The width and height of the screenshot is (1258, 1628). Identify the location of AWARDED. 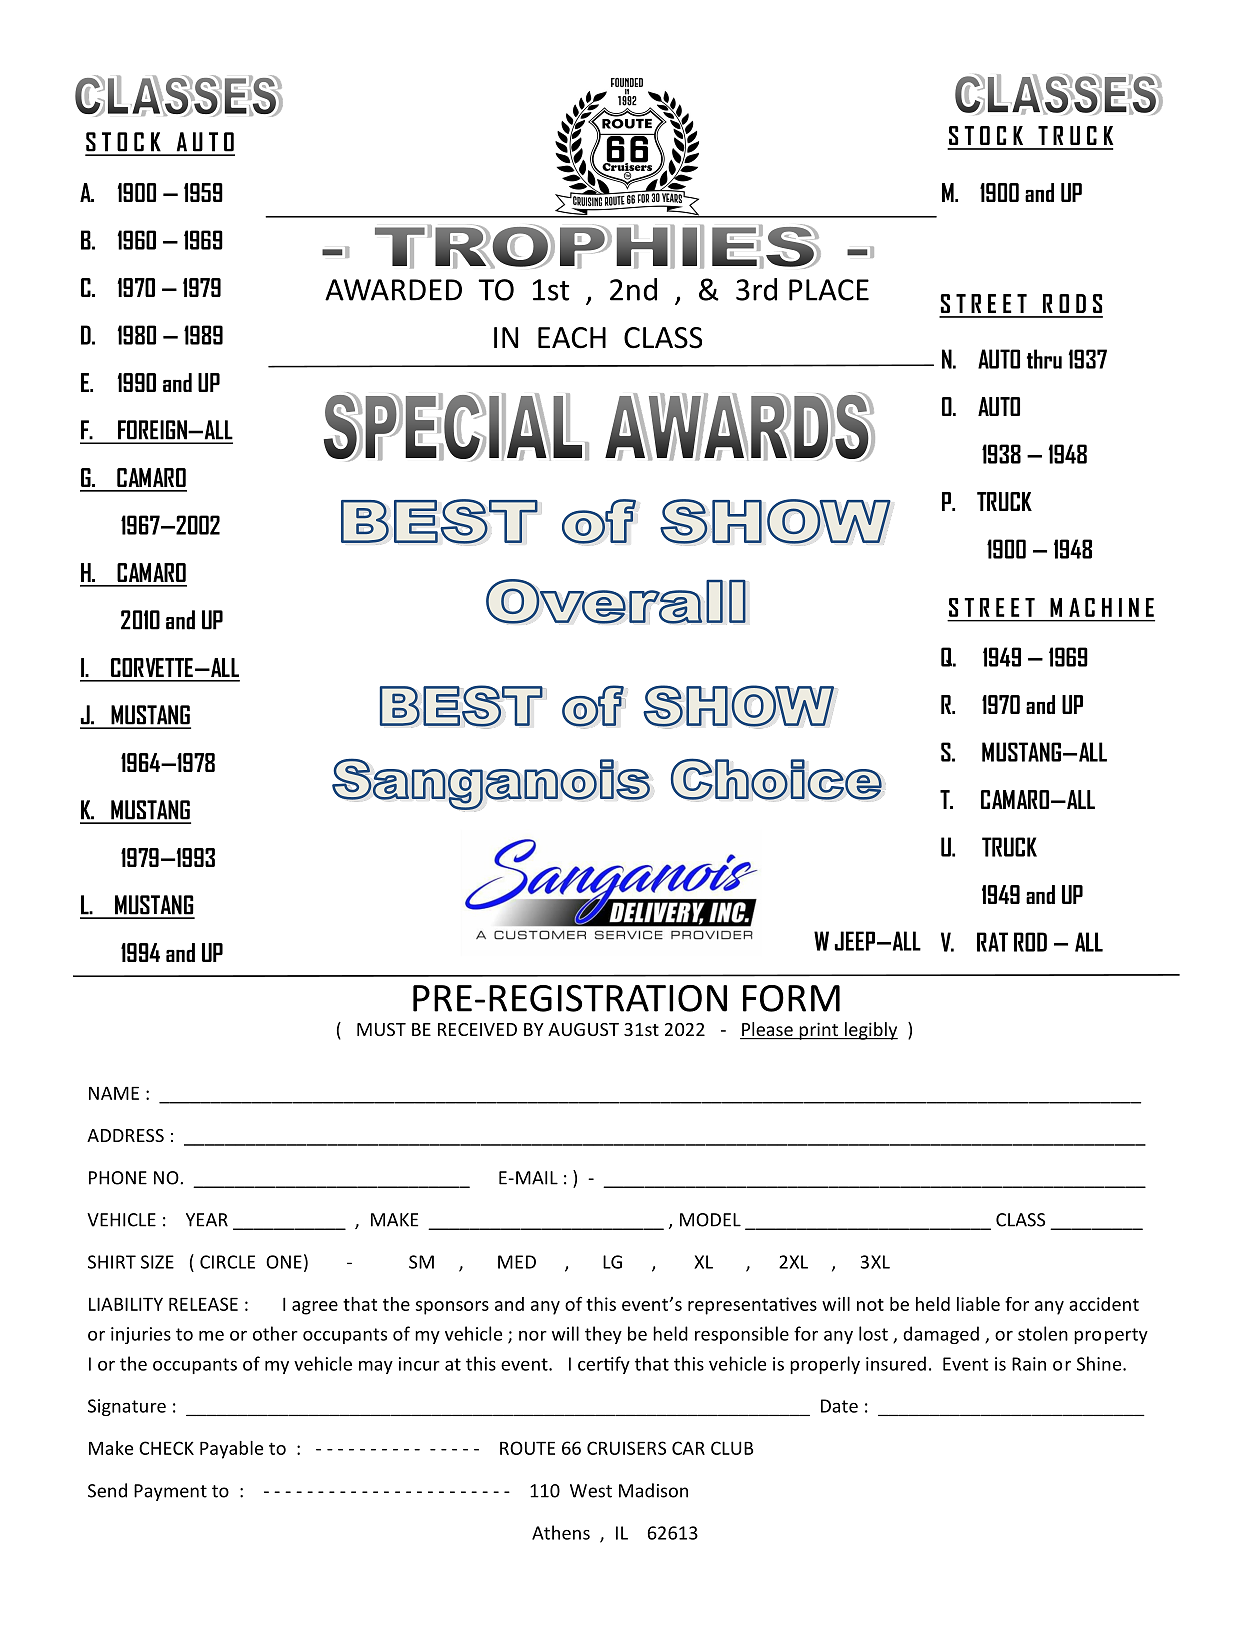
(393, 290).
